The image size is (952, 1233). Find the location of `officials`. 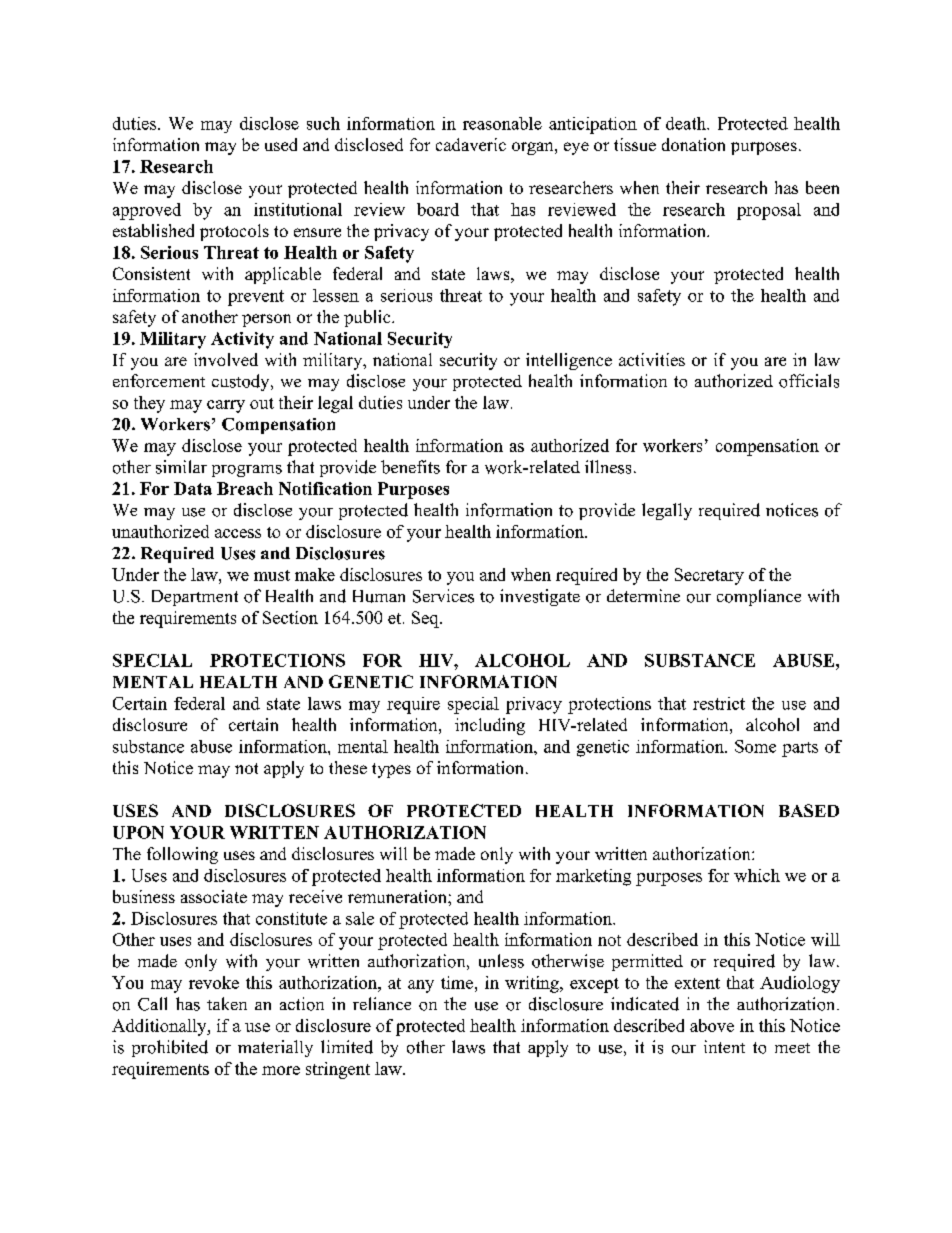

officials is located at coordinates (809, 381).
